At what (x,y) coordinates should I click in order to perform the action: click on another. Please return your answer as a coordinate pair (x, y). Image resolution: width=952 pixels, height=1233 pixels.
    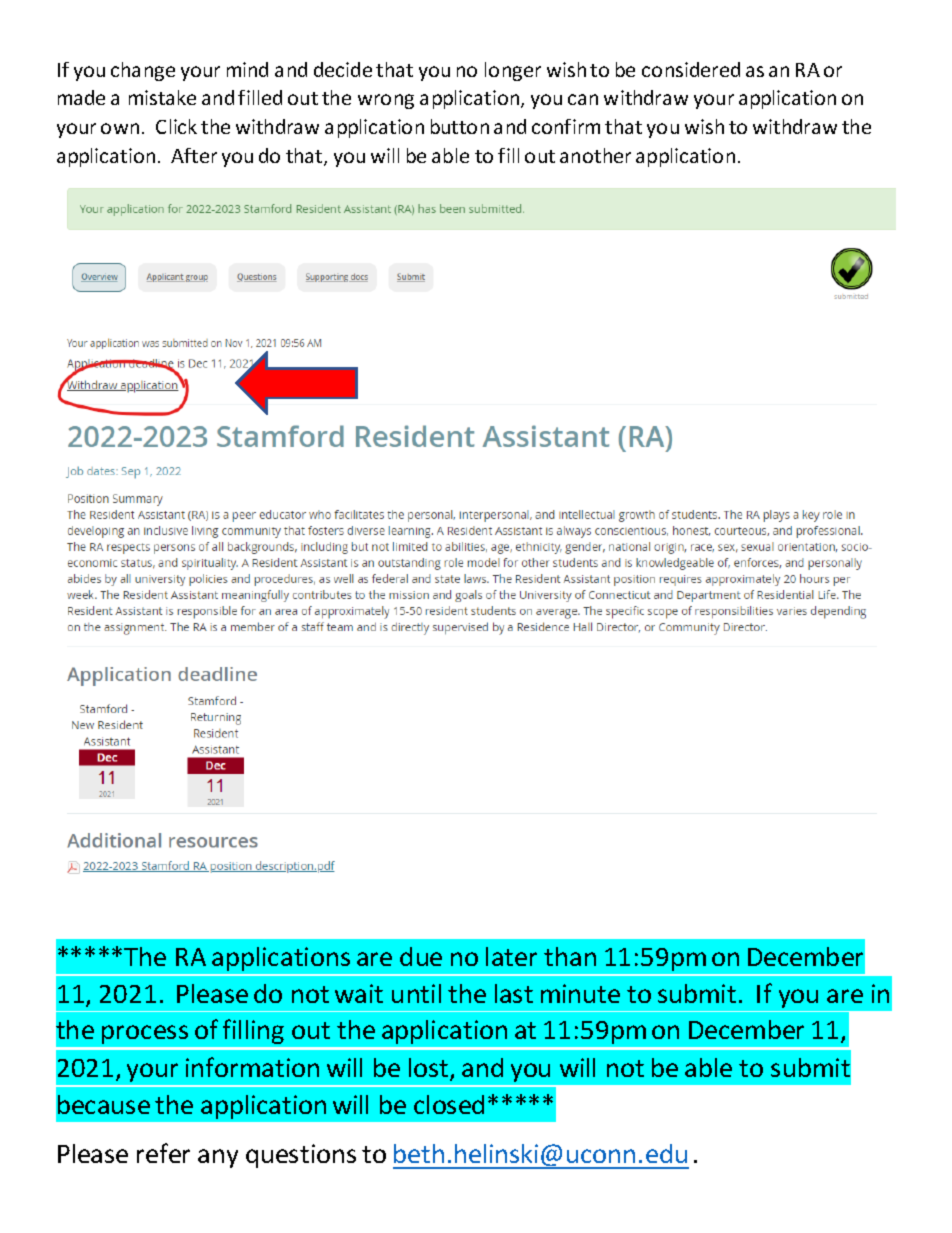
    Looking at the image, I should click on (595, 155).
